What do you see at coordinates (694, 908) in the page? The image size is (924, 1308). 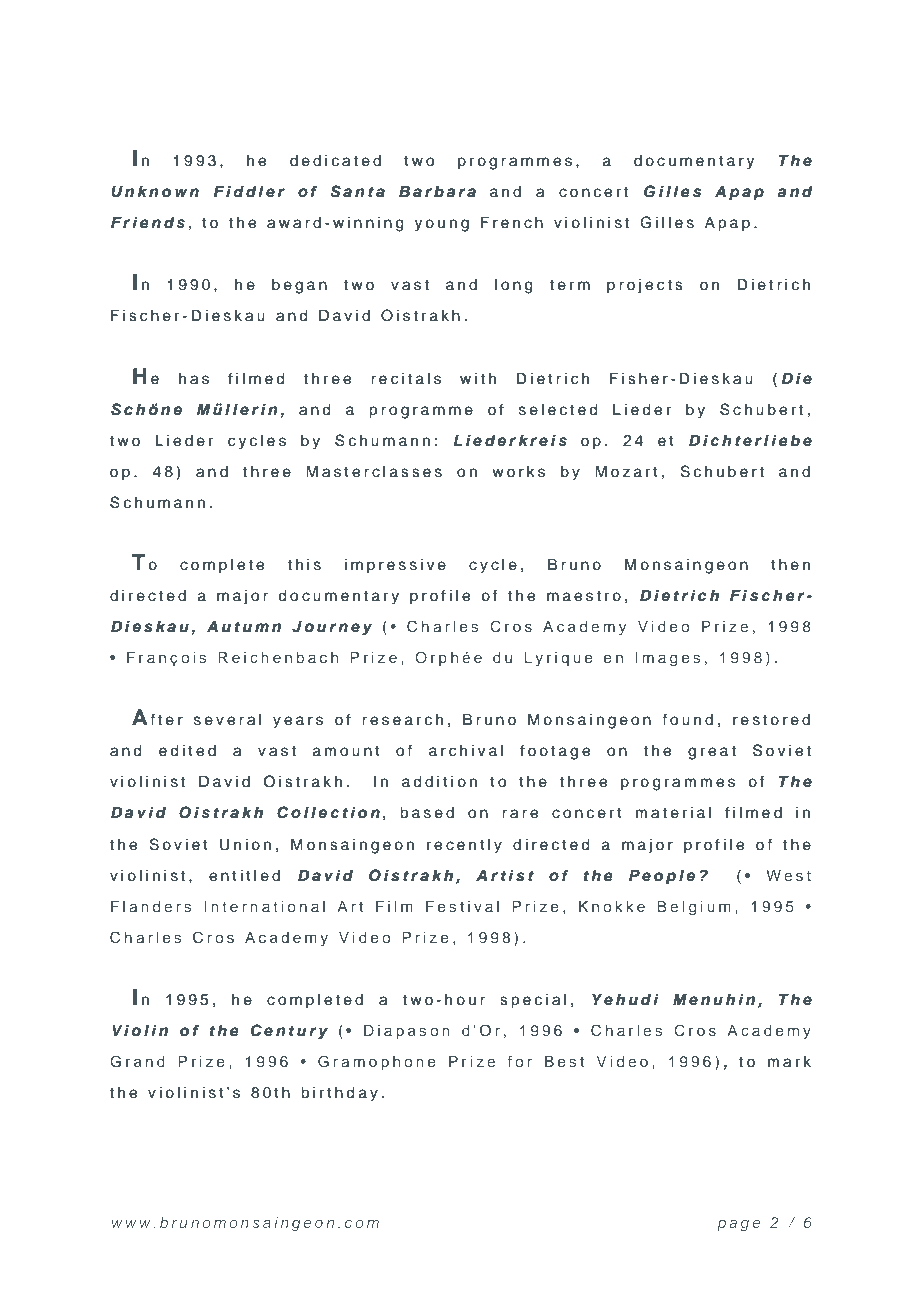 I see `Belgium` at bounding box center [694, 908].
